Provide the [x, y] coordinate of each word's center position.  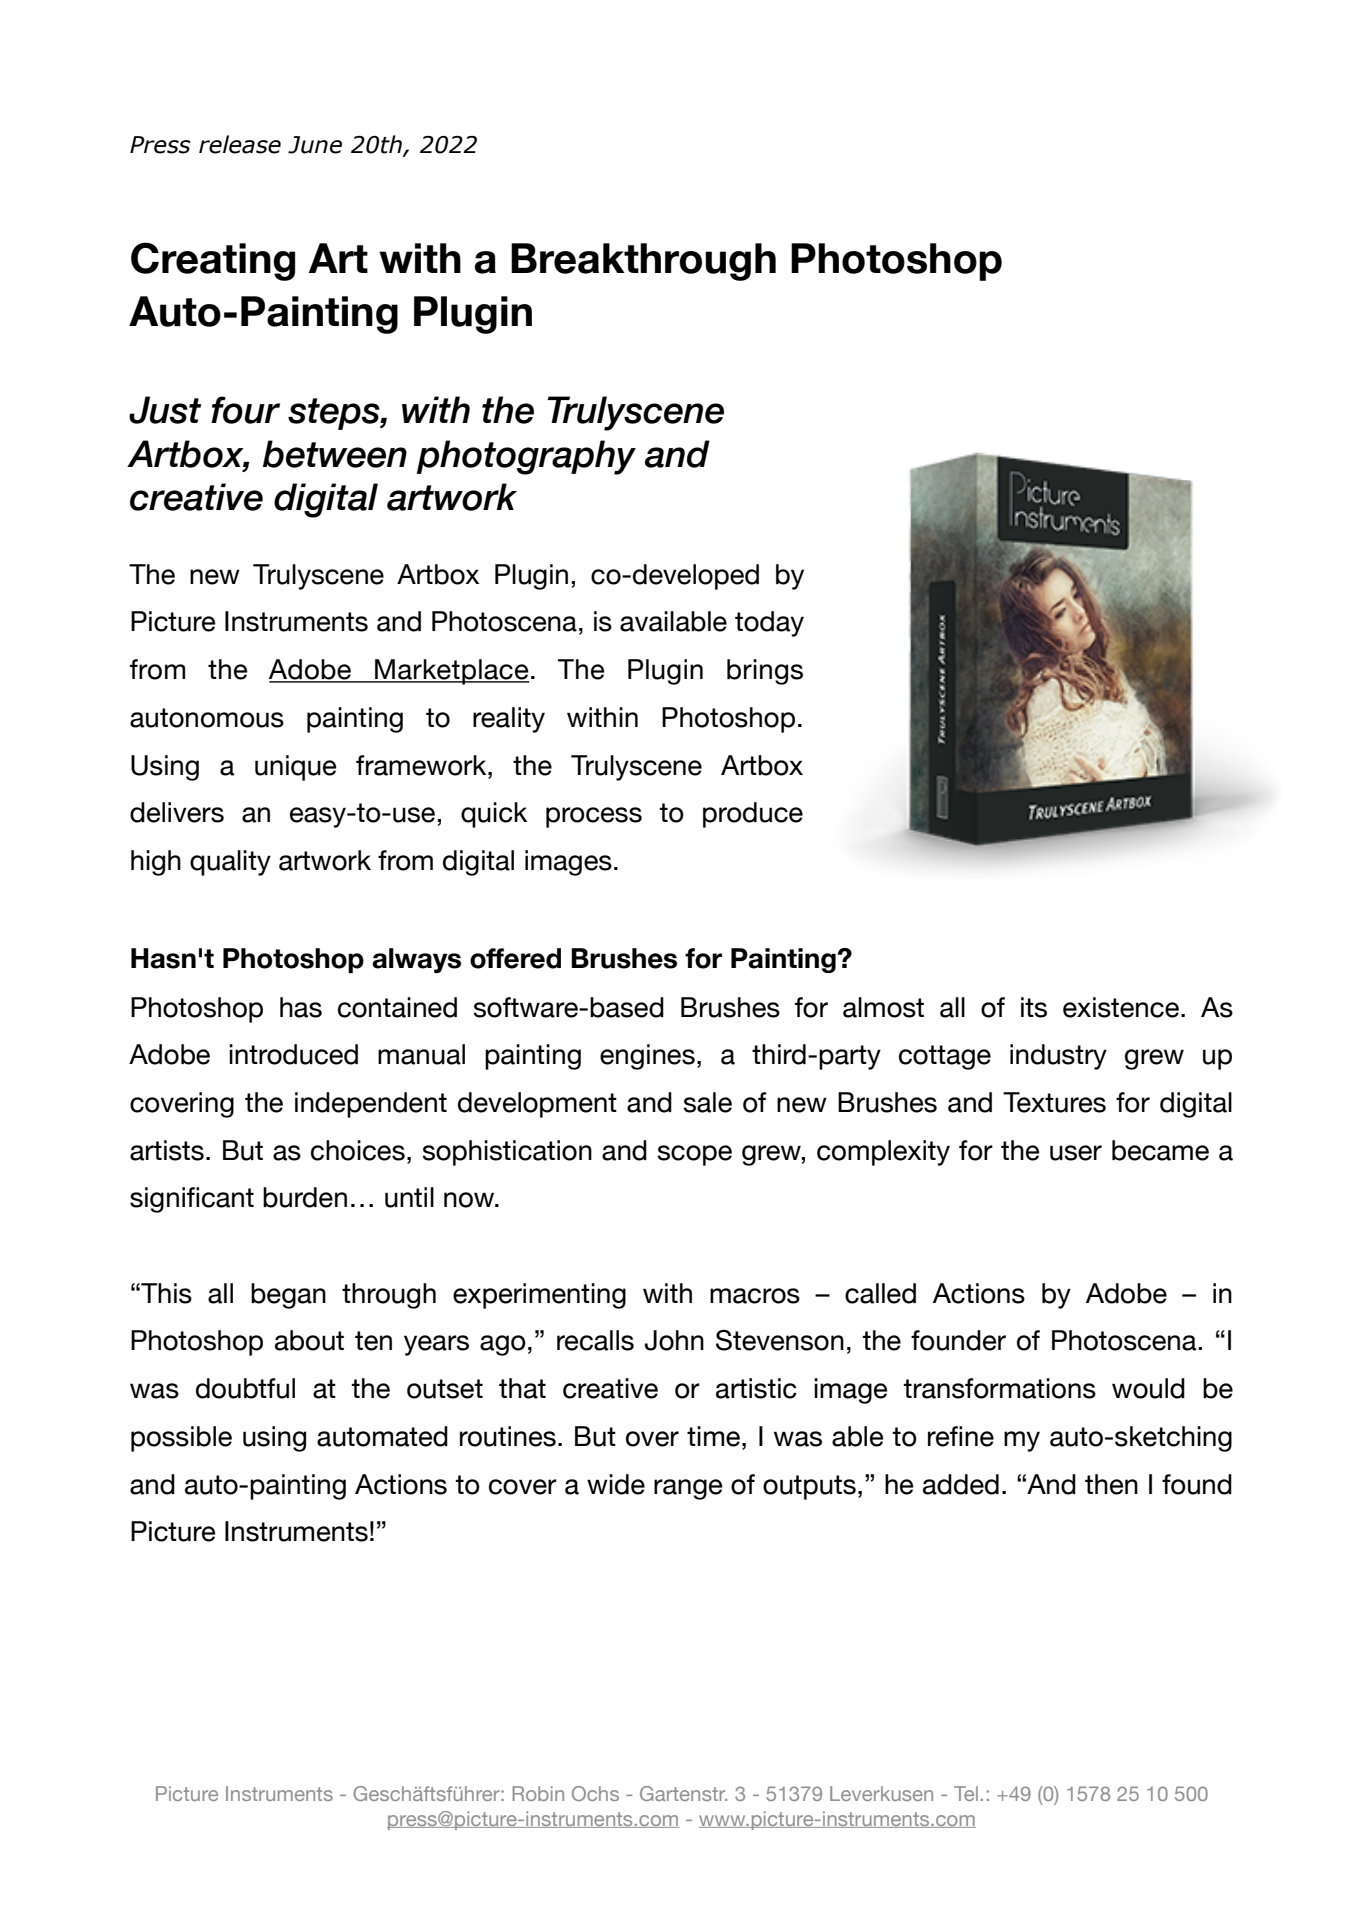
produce [753, 815]
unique [296, 768]
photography [526, 457]
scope [695, 1155]
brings [765, 672]
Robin [538, 1793]
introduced [293, 1054]
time [713, 1436]
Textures [1054, 1102]
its [1034, 1007]
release [240, 144]
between [335, 454]
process [594, 817]
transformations [999, 1388]
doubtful [245, 1388]
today [769, 624]
